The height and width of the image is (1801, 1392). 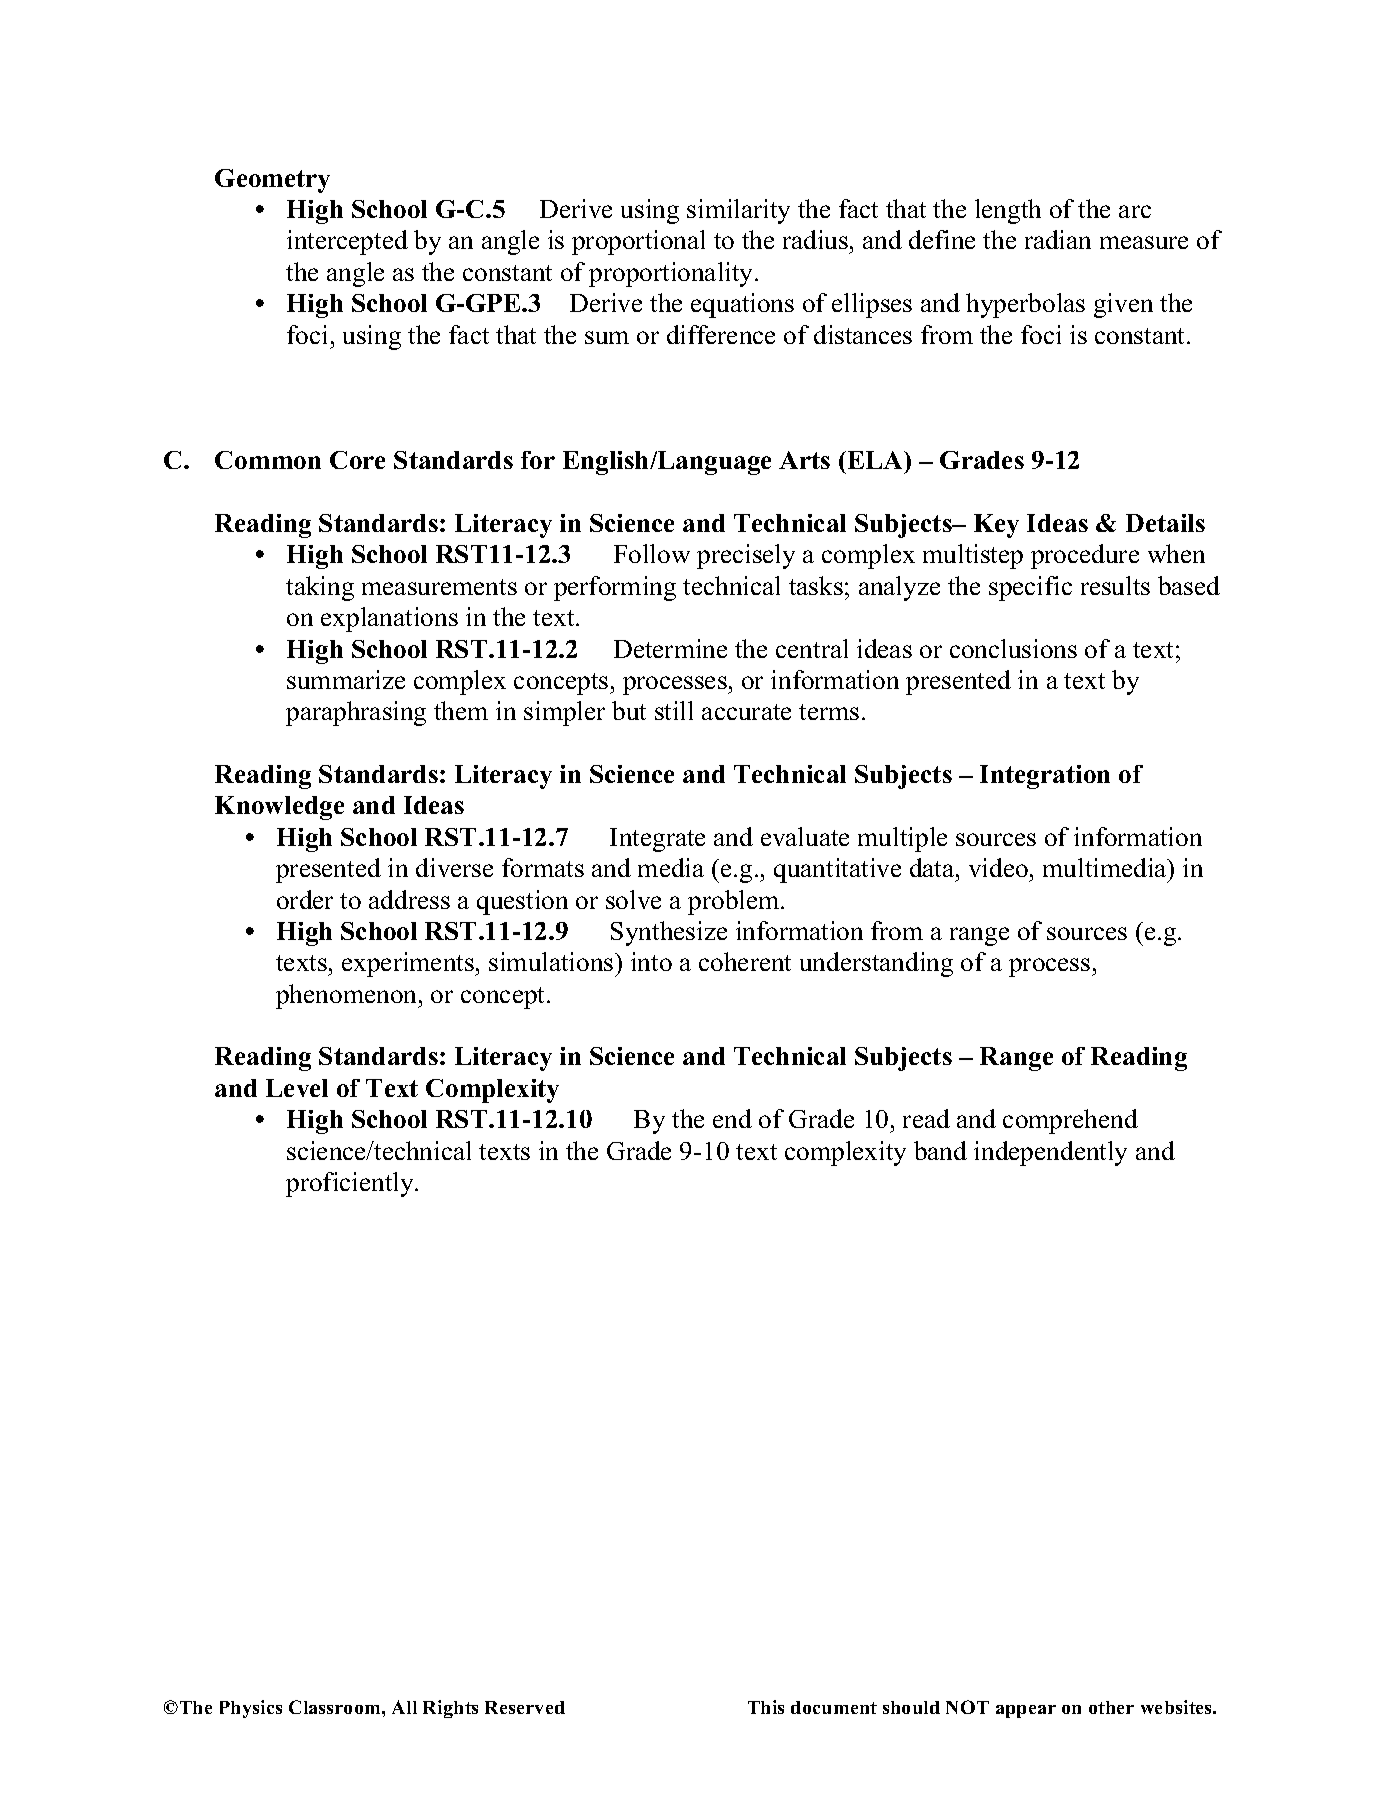 What do you see at coordinates (745, 961) in the image?
I see `coherent` at bounding box center [745, 961].
